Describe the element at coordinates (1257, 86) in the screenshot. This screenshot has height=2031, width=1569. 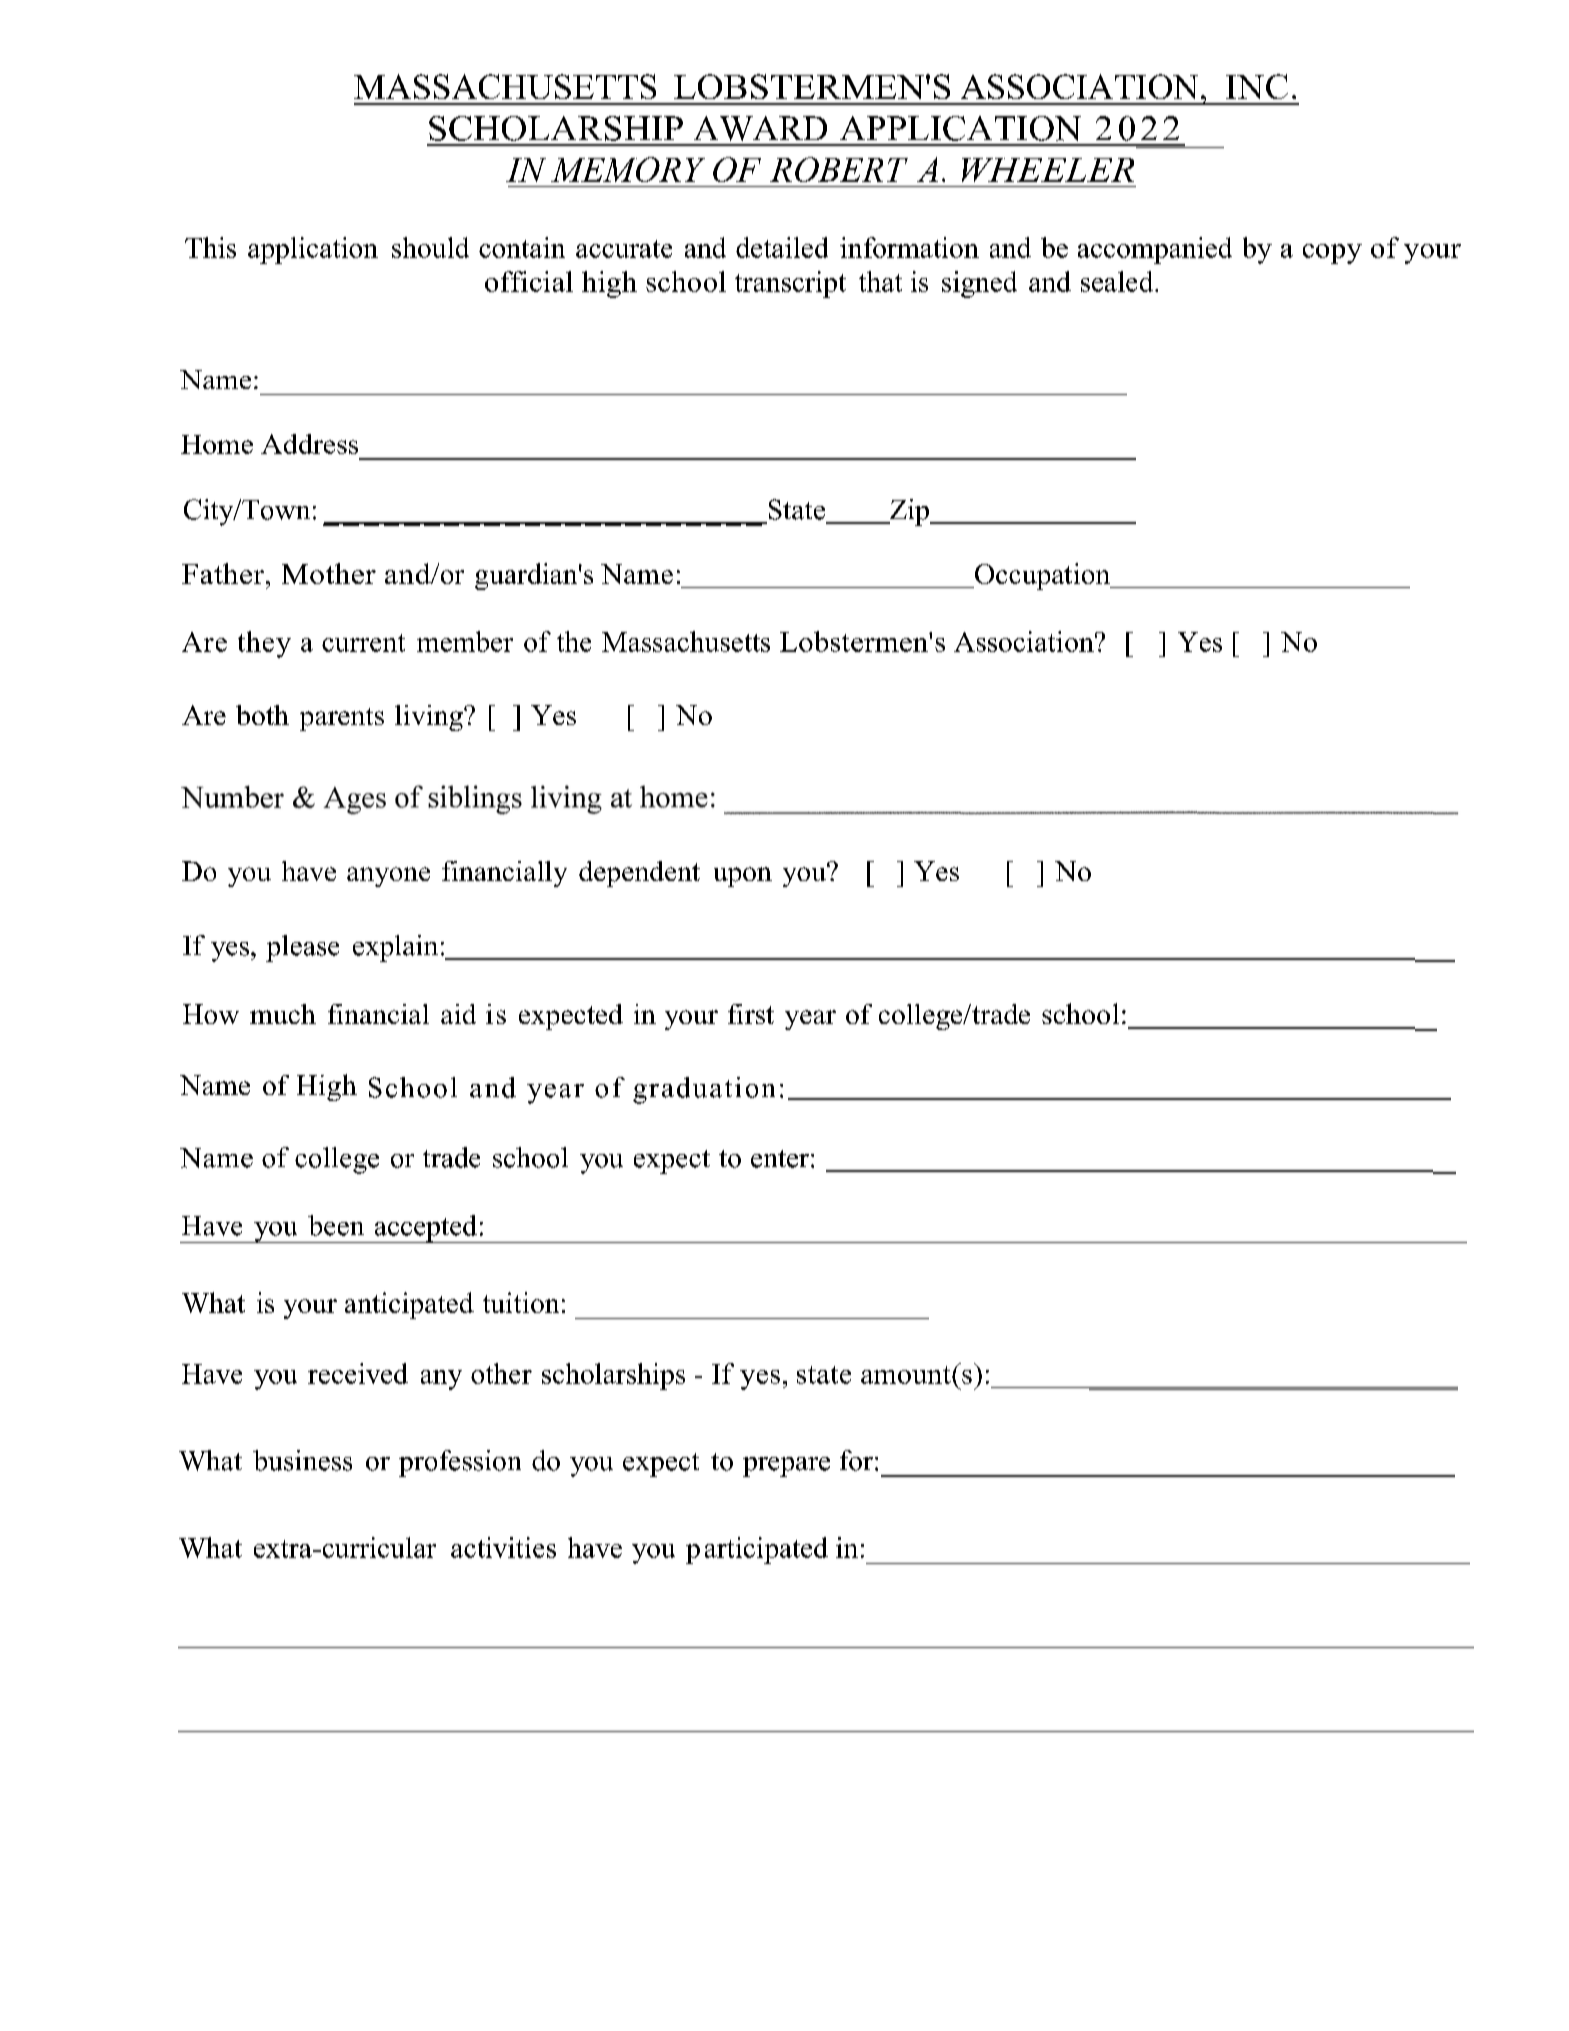
I see `INC` at that location.
